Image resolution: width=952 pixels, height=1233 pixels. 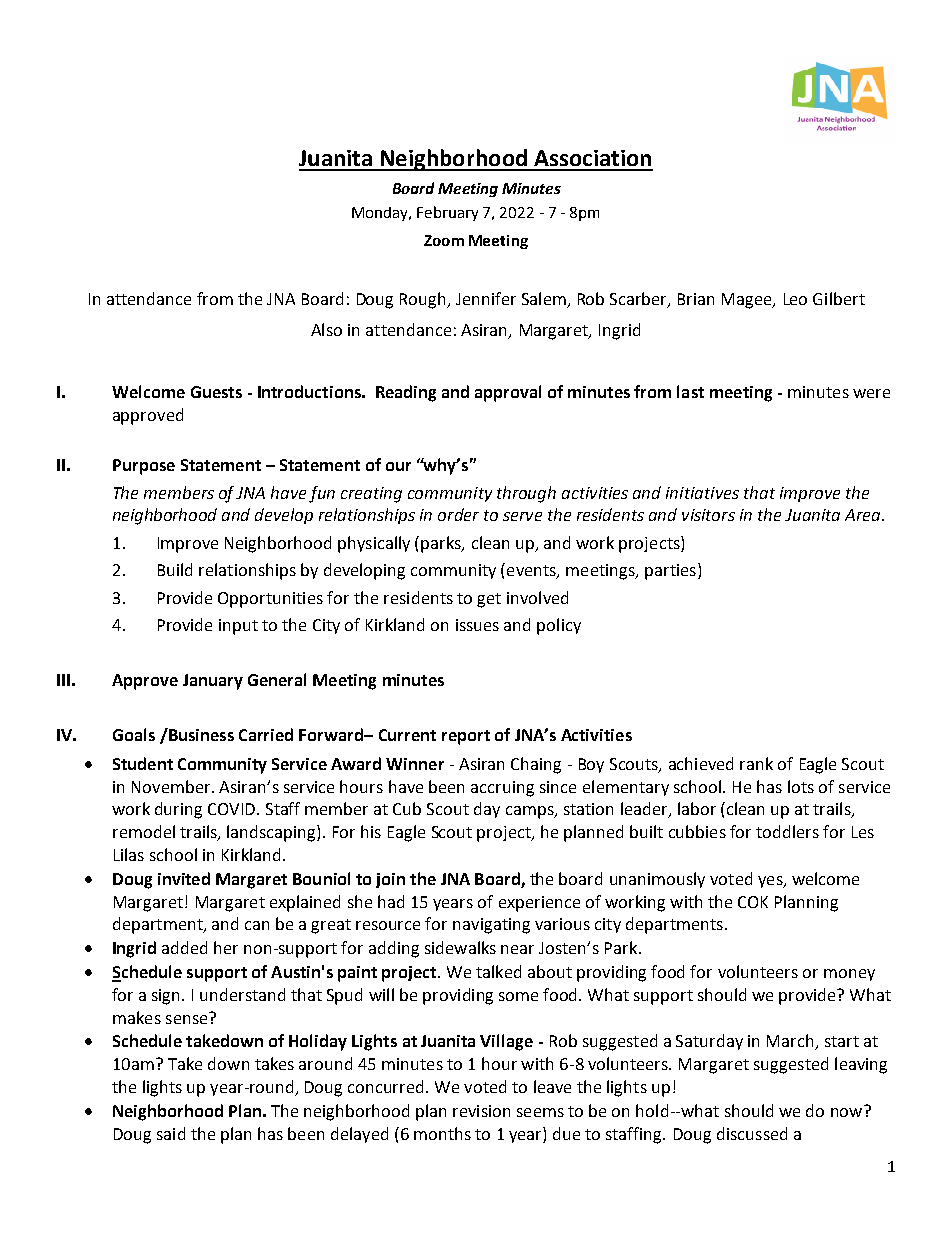 What do you see at coordinates (795, 299) in the screenshot?
I see `Leo` at bounding box center [795, 299].
